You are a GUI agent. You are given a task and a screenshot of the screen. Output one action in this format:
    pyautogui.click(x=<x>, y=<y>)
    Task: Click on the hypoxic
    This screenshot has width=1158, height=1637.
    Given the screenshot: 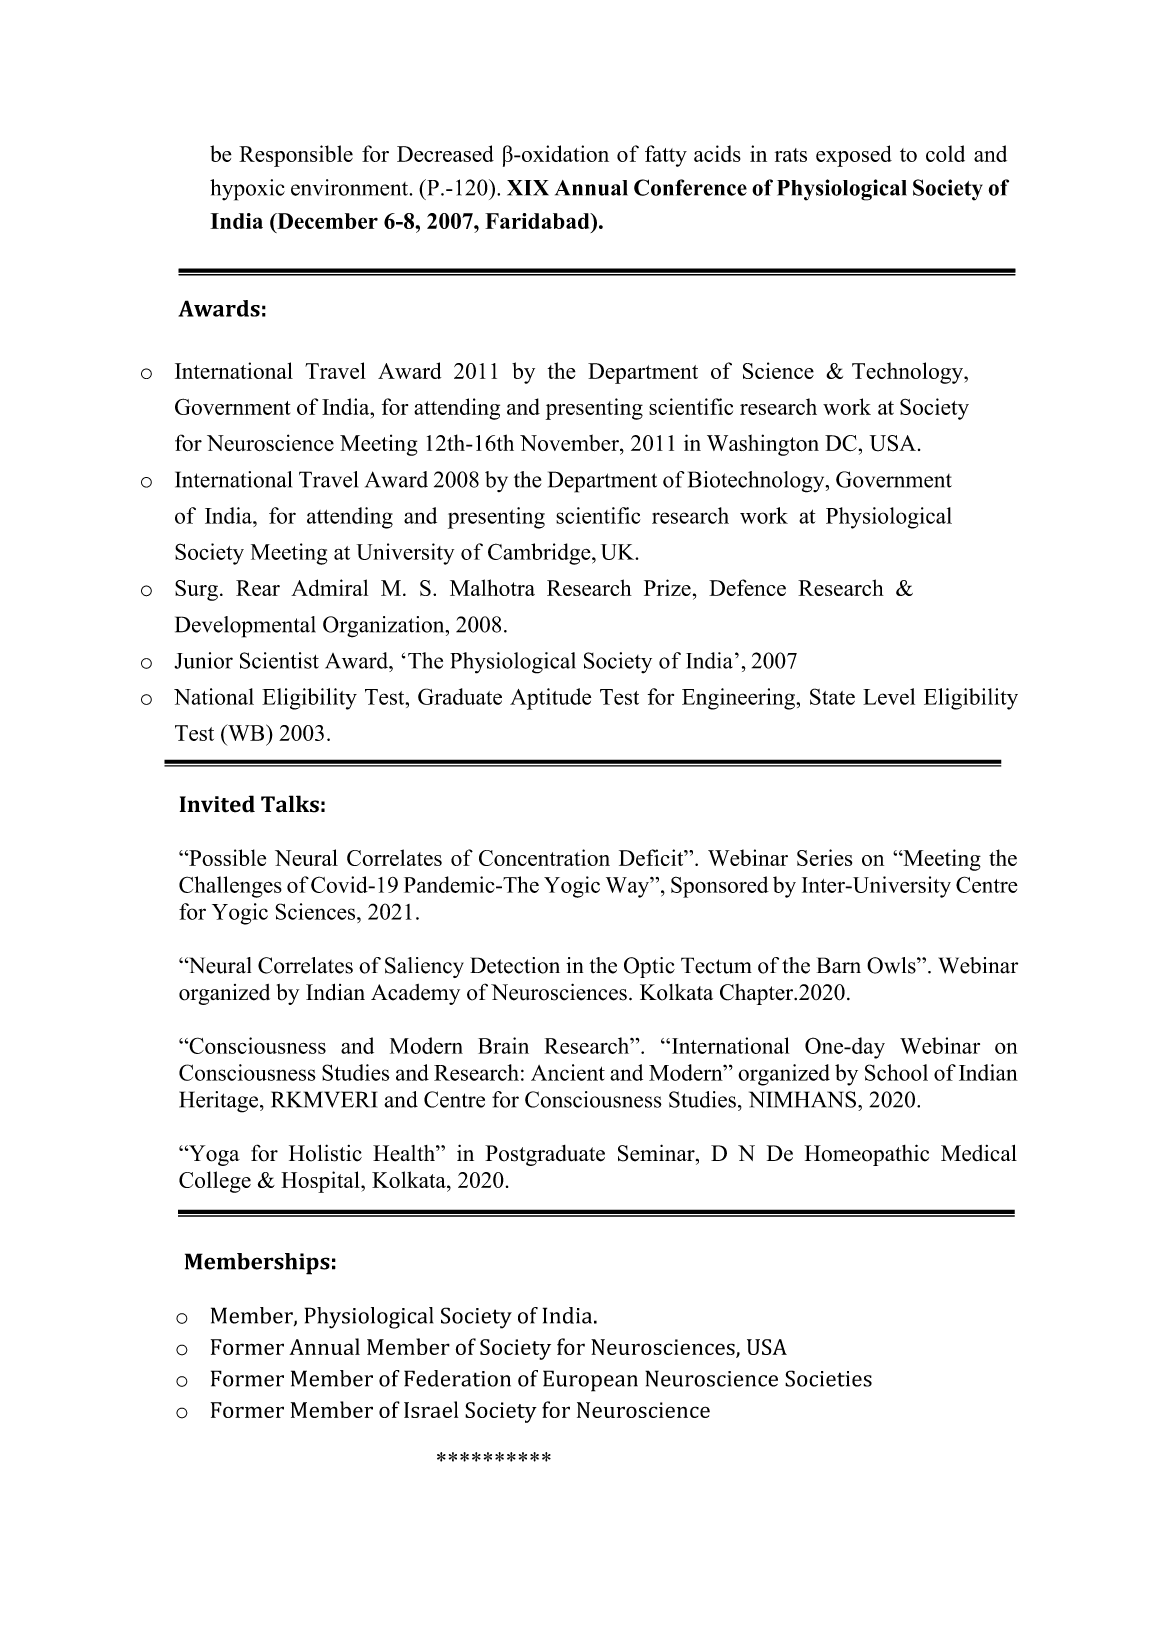 What is the action you would take?
    pyautogui.click(x=247, y=190)
